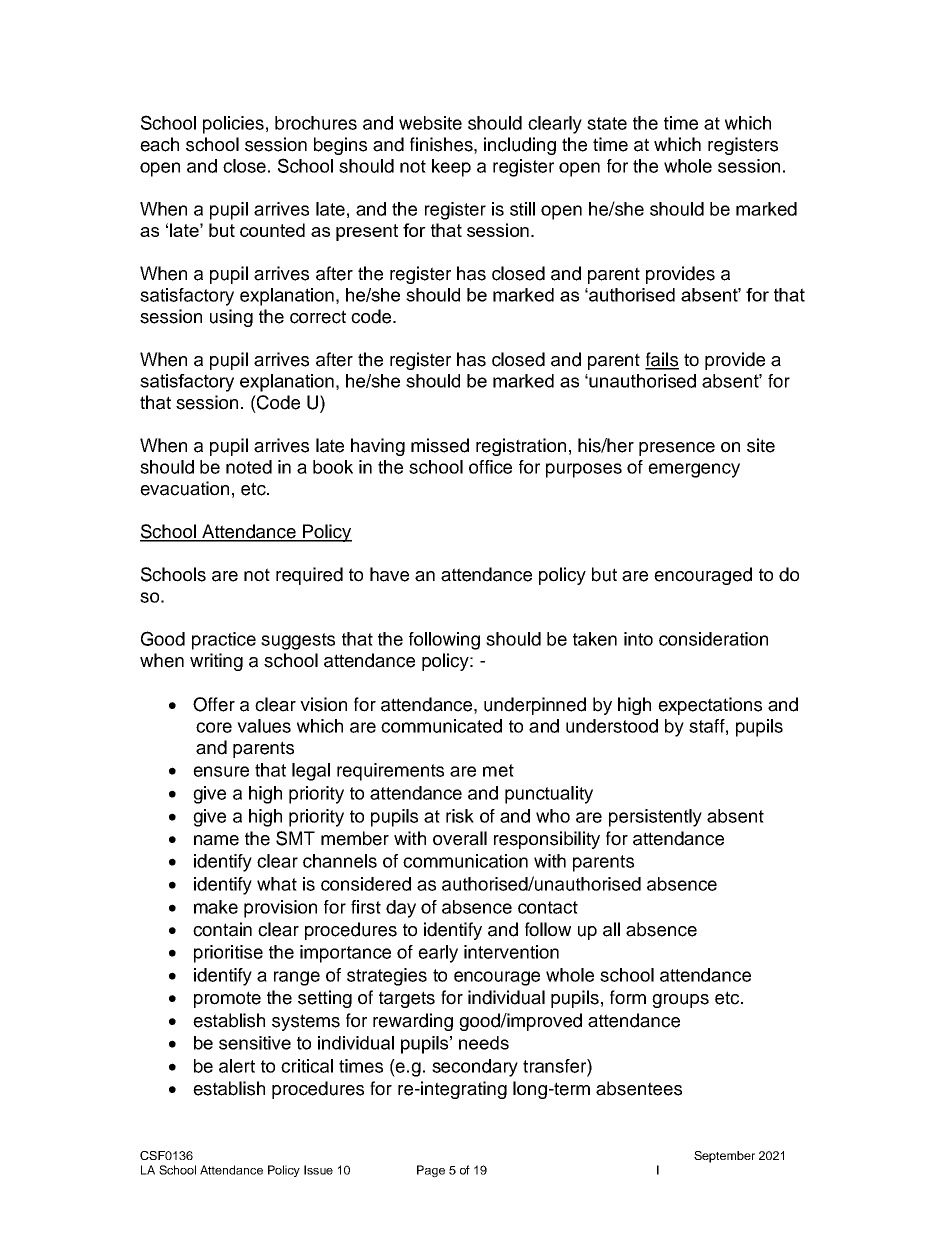  What do you see at coordinates (441, 726) in the document?
I see `communicated` at bounding box center [441, 726].
